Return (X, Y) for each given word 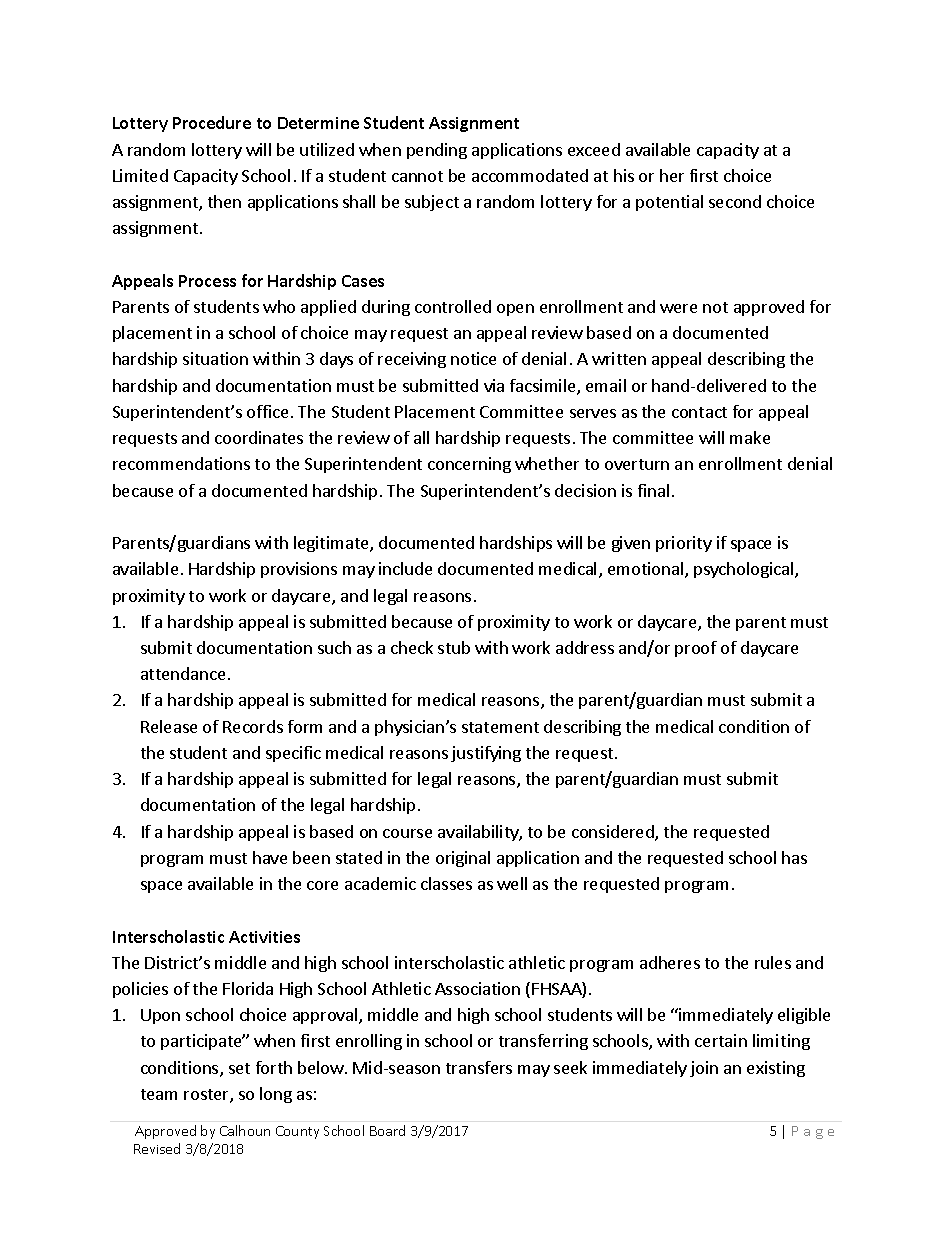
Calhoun (245, 1130)
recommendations (181, 463)
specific (293, 754)
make (750, 437)
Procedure (212, 122)
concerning (469, 465)
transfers (479, 1067)
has (794, 857)
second (735, 201)
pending (437, 151)
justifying (486, 754)
